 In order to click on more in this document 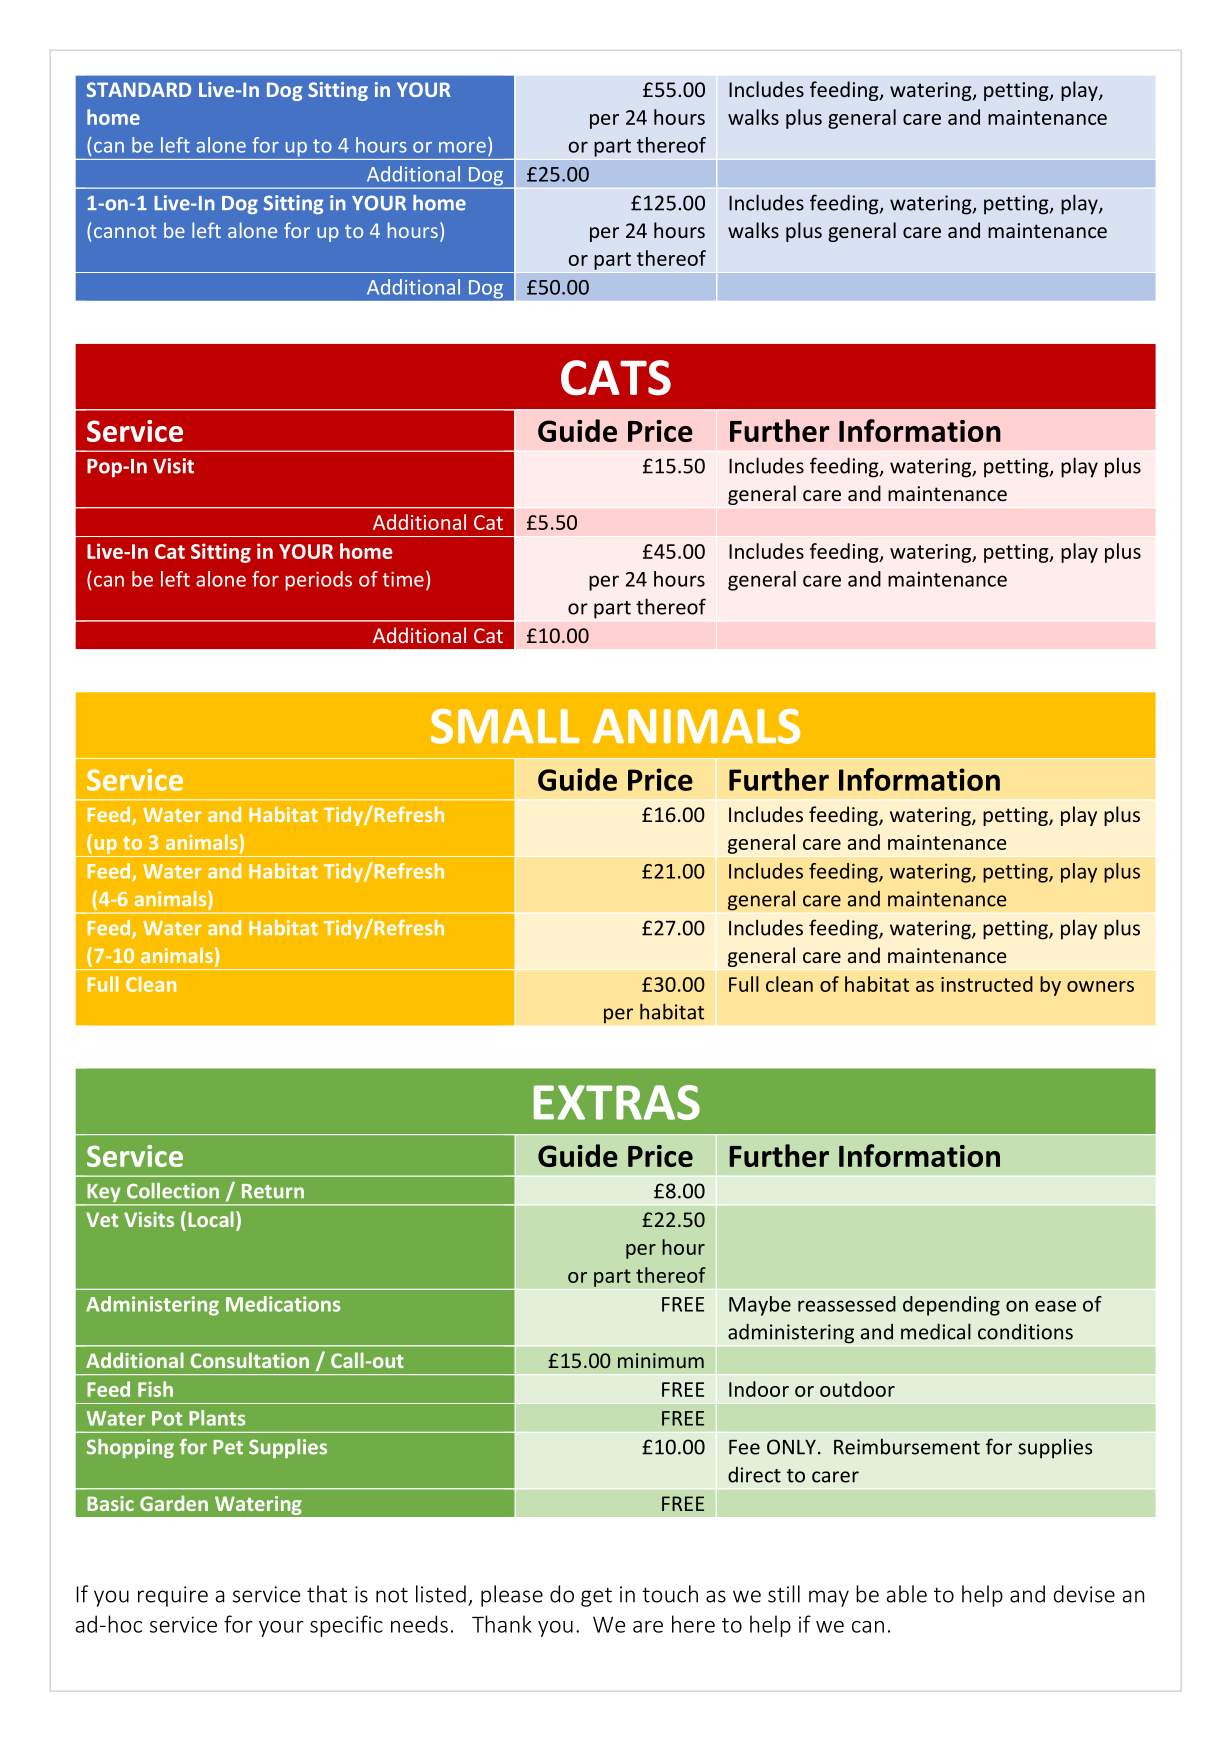, I will do `click(462, 147)`.
